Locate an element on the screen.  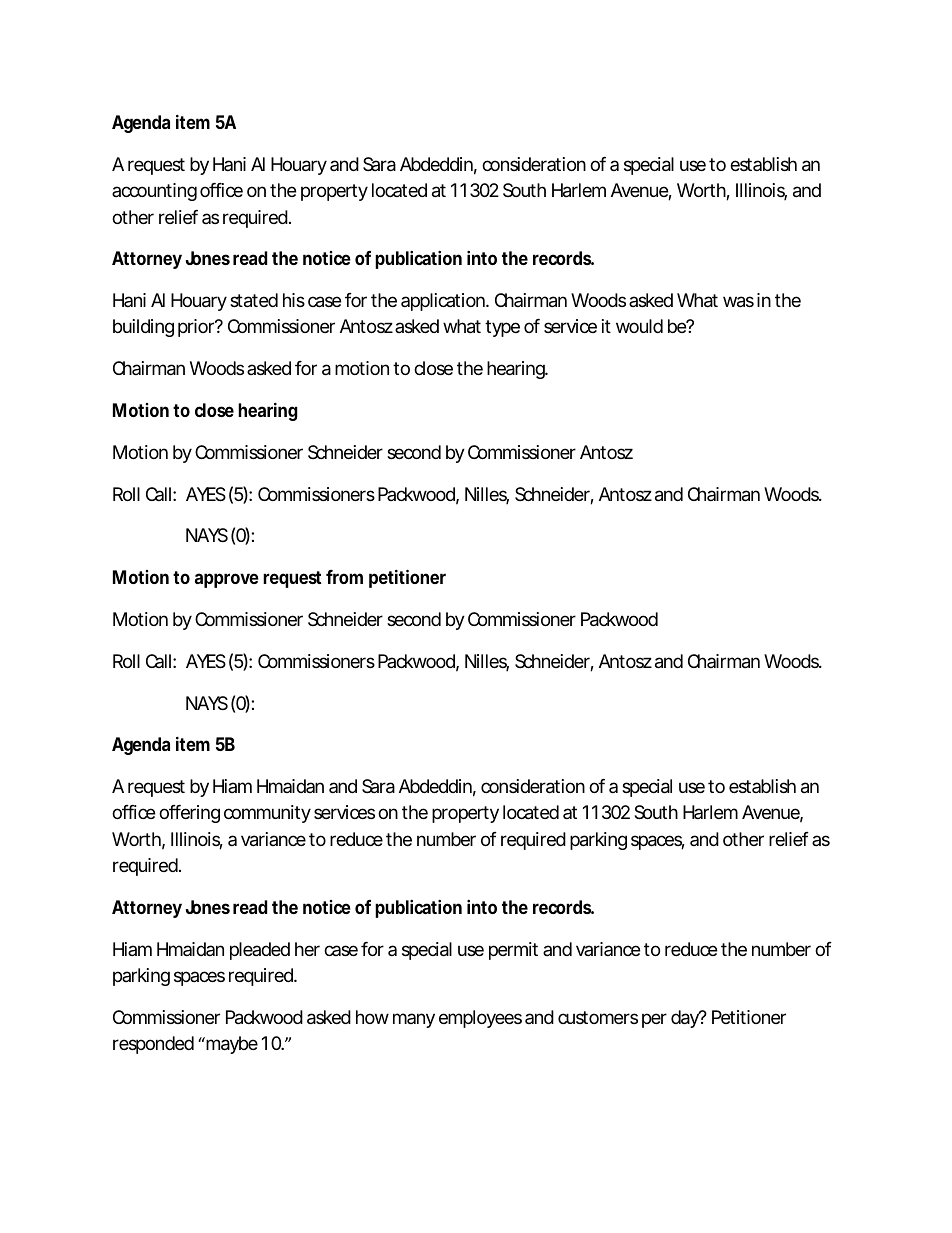
accounting is located at coordinates (154, 192).
